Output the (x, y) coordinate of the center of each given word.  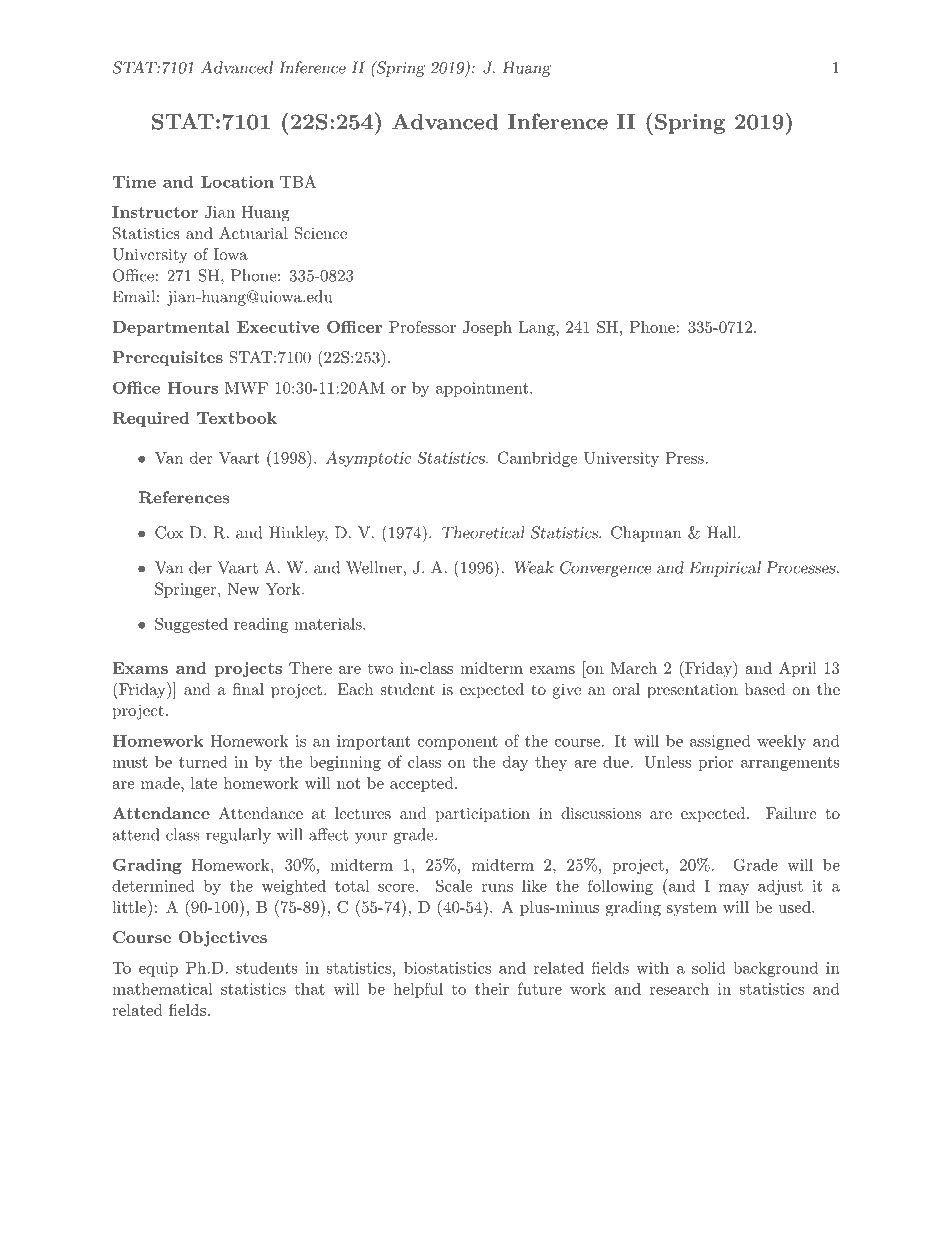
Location (237, 182)
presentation (692, 691)
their (492, 989)
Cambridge (537, 459)
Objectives (223, 939)
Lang (537, 329)
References (184, 497)
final (248, 689)
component (458, 743)
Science (320, 233)
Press (684, 458)
